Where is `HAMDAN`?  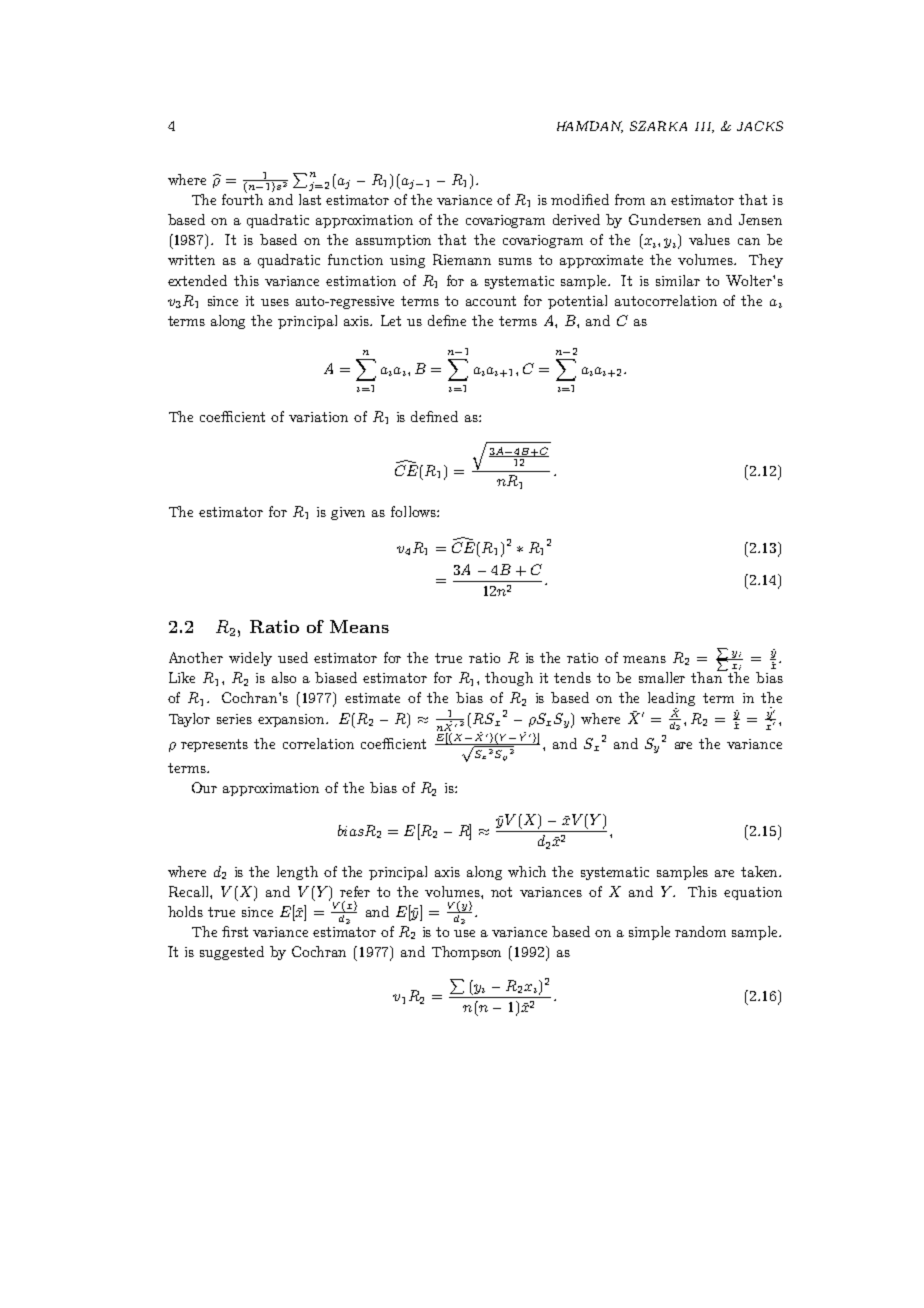 HAMDAN is located at coordinates (590, 127).
